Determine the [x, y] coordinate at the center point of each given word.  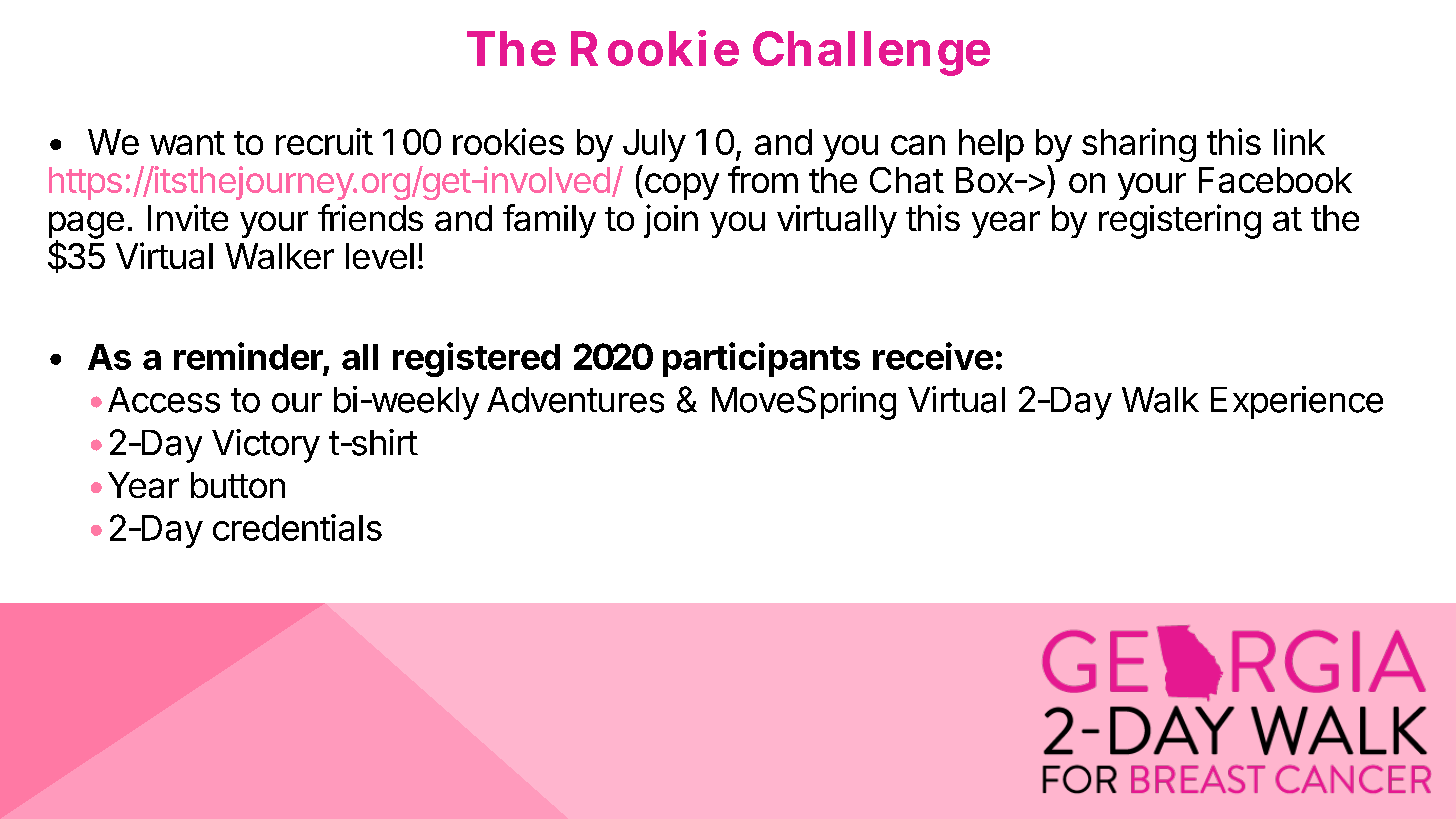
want [187, 143]
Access [164, 400]
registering [1180, 221]
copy [682, 186]
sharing [1139, 145]
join [671, 221]
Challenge [871, 53]
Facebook [1275, 180]
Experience [1297, 402]
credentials [297, 527]
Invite [188, 217]
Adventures [575, 400]
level [380, 256]
